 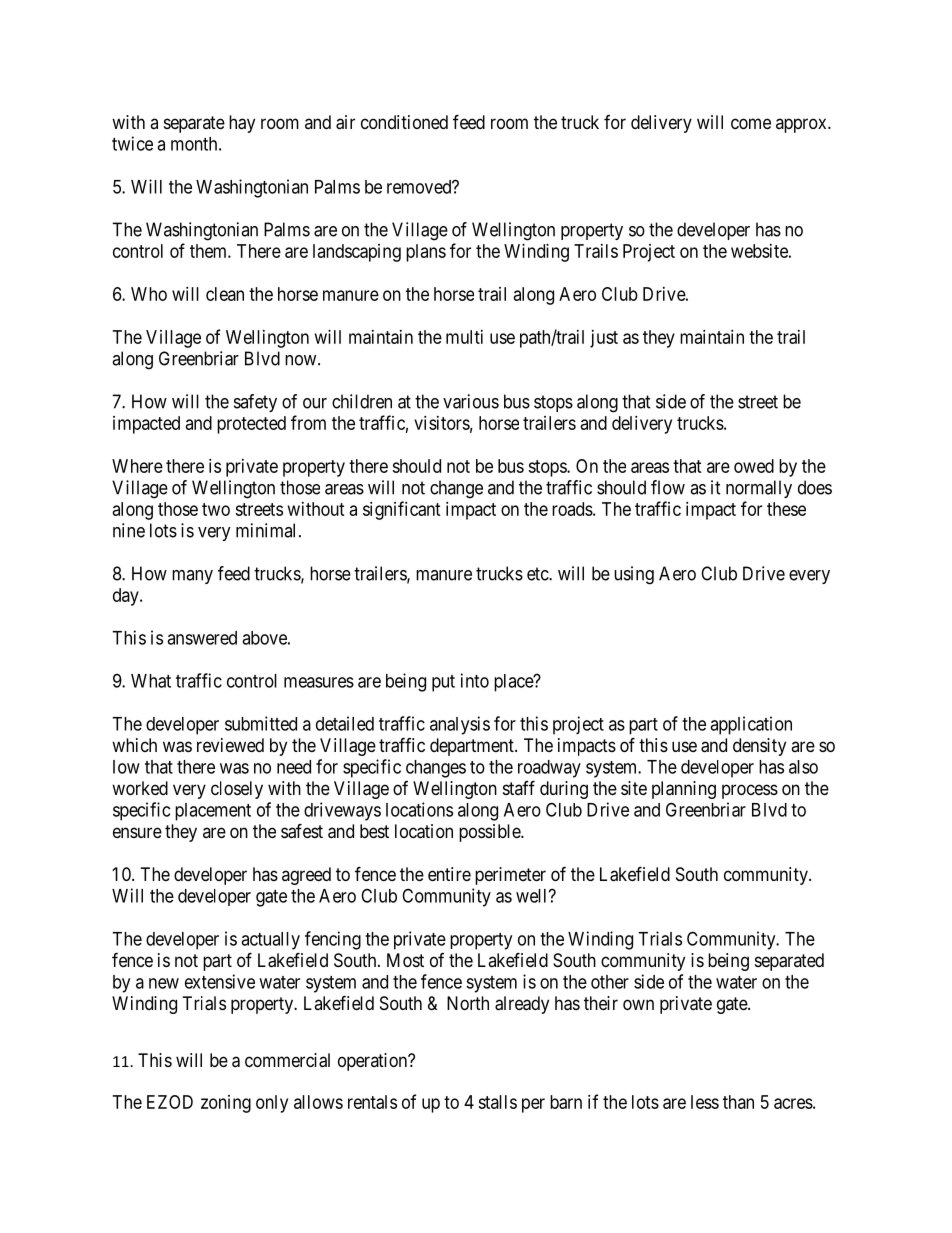 What do you see at coordinates (226, 1104) in the screenshot?
I see `zoning` at bounding box center [226, 1104].
